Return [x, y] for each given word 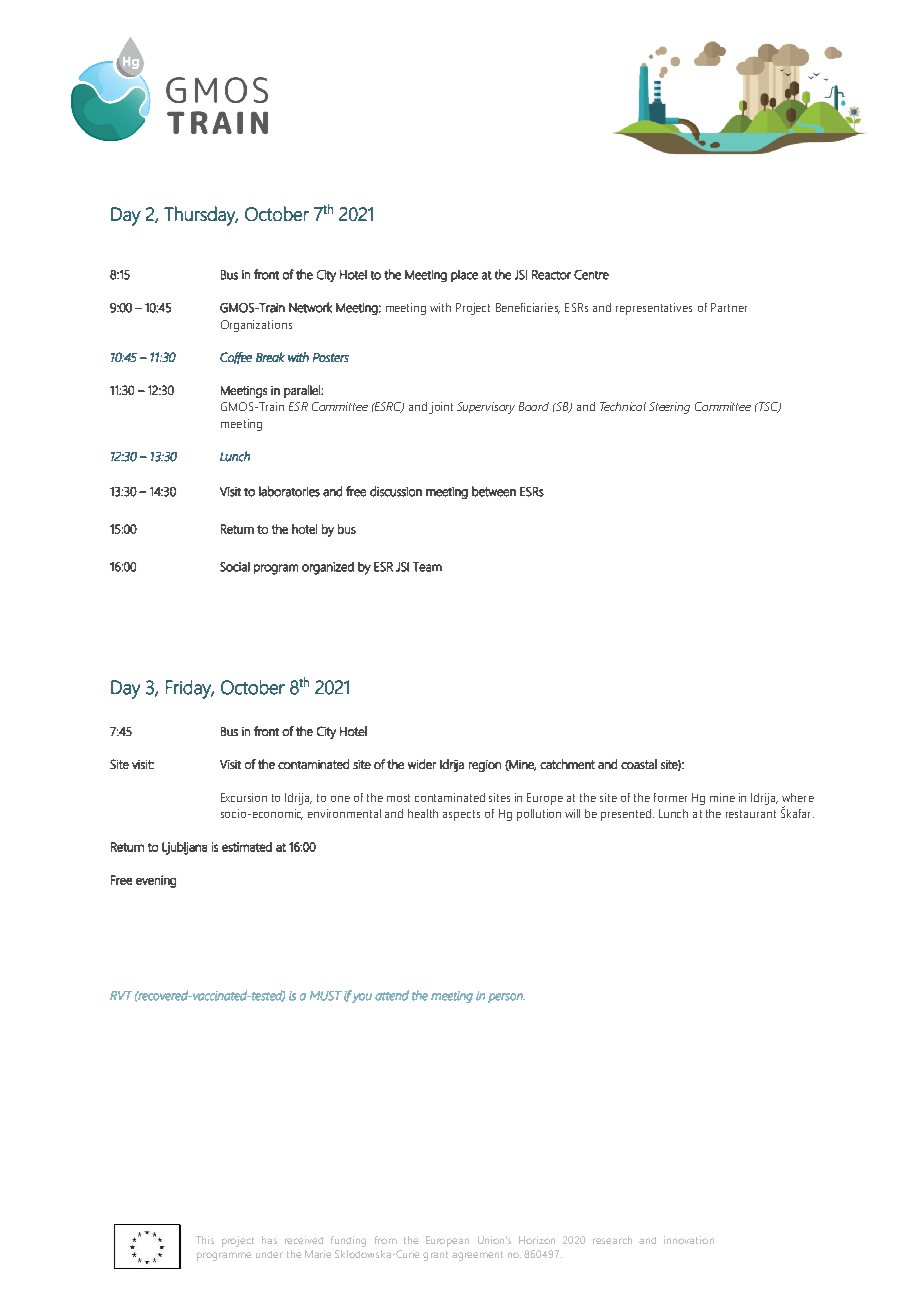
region [485, 766]
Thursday [201, 216]
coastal [639, 764]
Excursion [244, 797]
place [464, 276]
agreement [477, 1256]
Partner [729, 307]
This [205, 1240]
